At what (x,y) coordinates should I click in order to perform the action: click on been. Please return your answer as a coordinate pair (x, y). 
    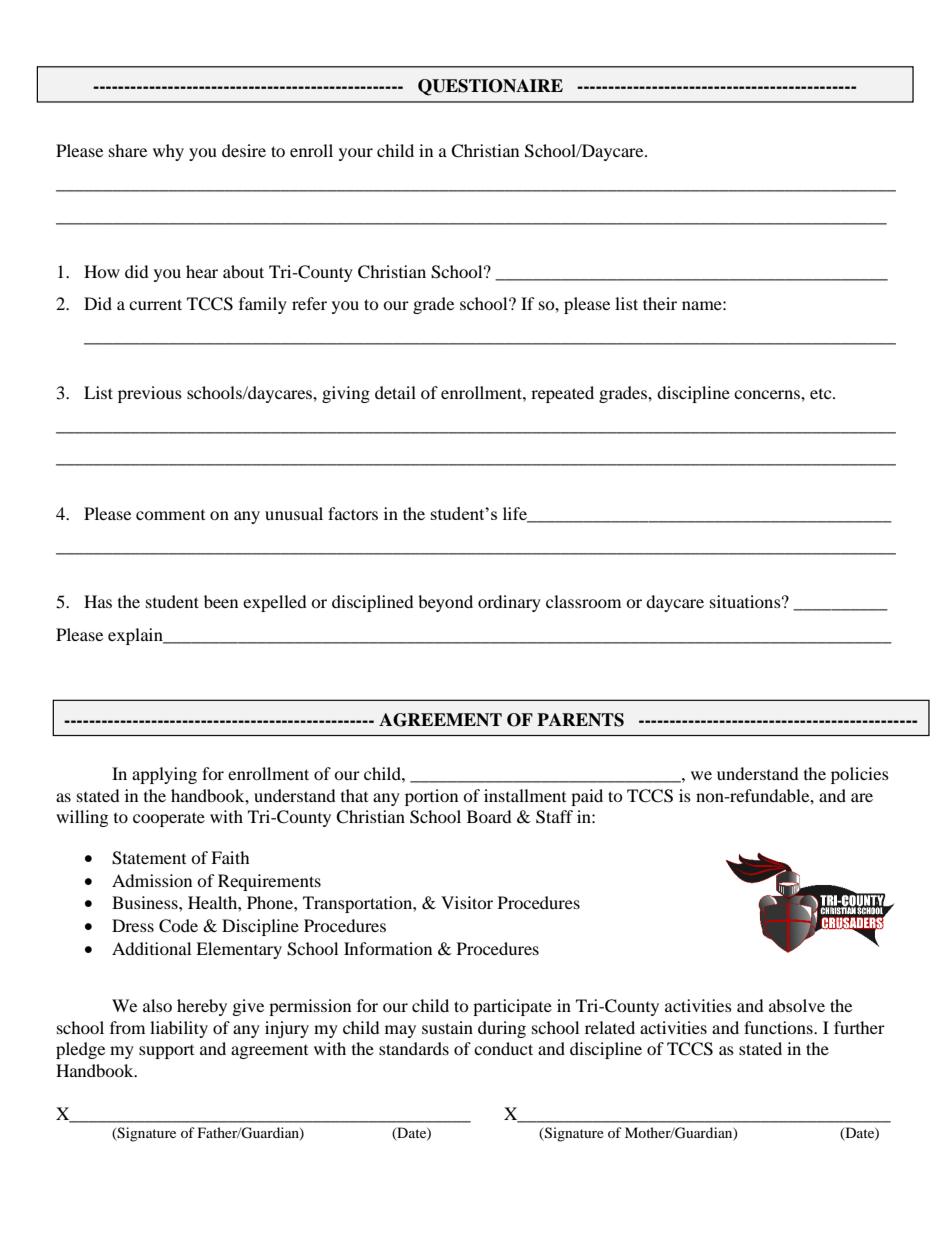
    Looking at the image, I should click on (221, 601).
